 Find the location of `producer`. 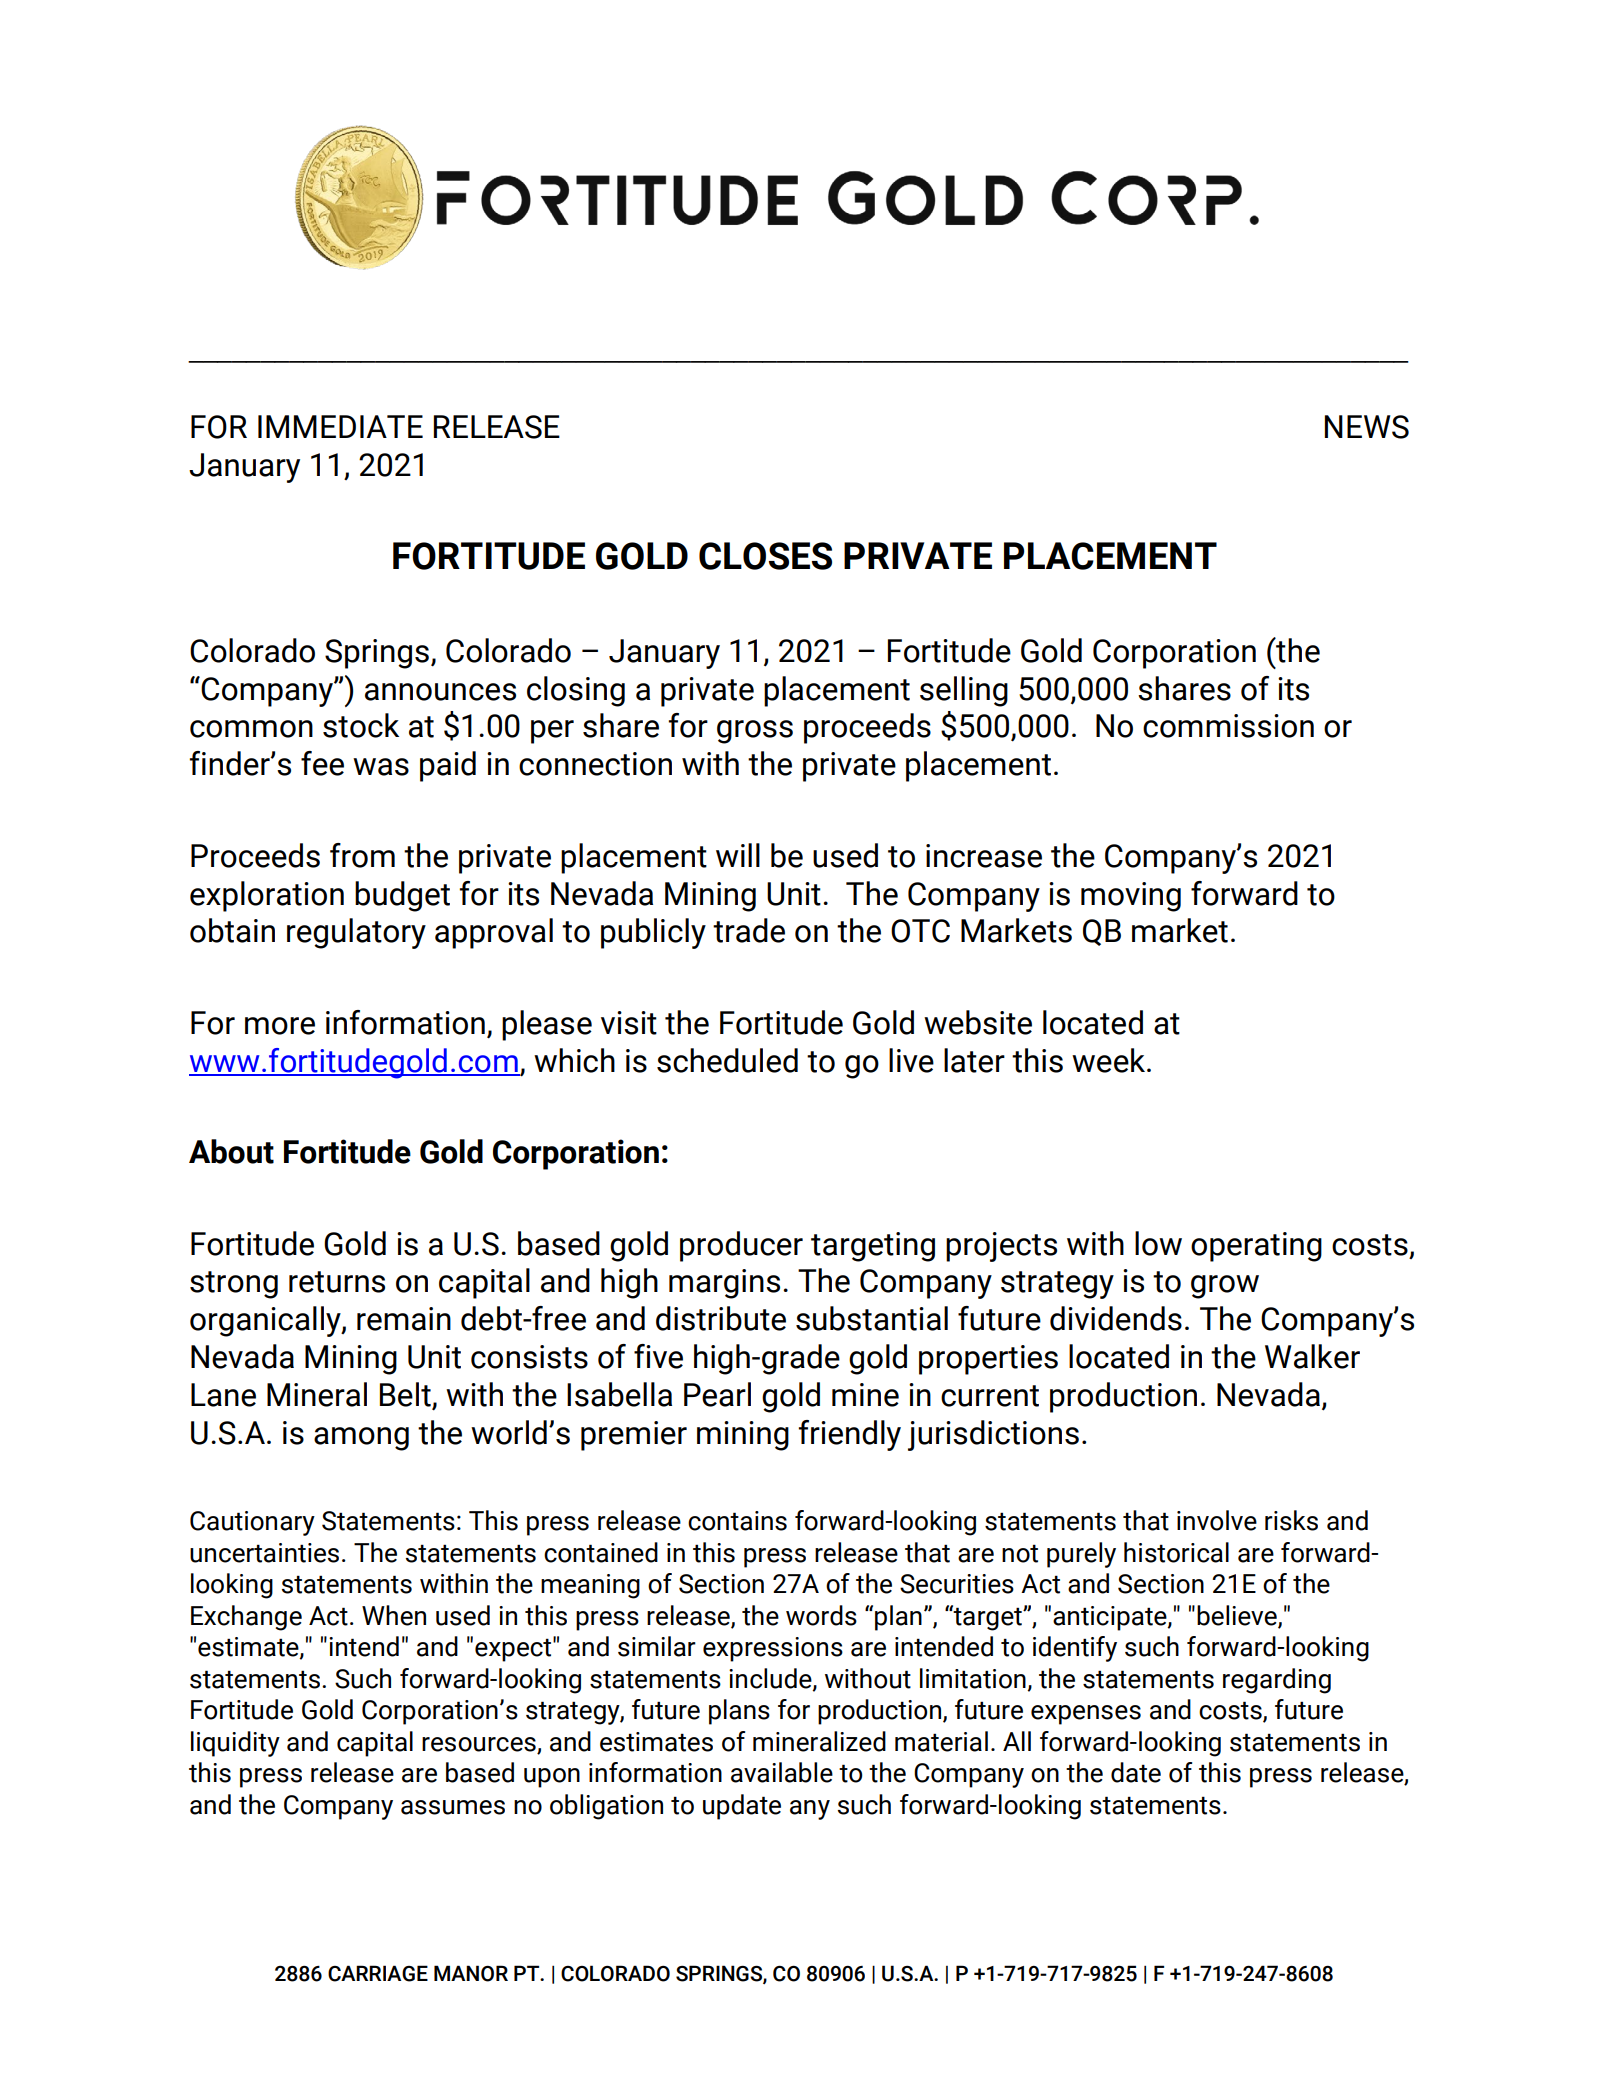

producer is located at coordinates (741, 1246).
